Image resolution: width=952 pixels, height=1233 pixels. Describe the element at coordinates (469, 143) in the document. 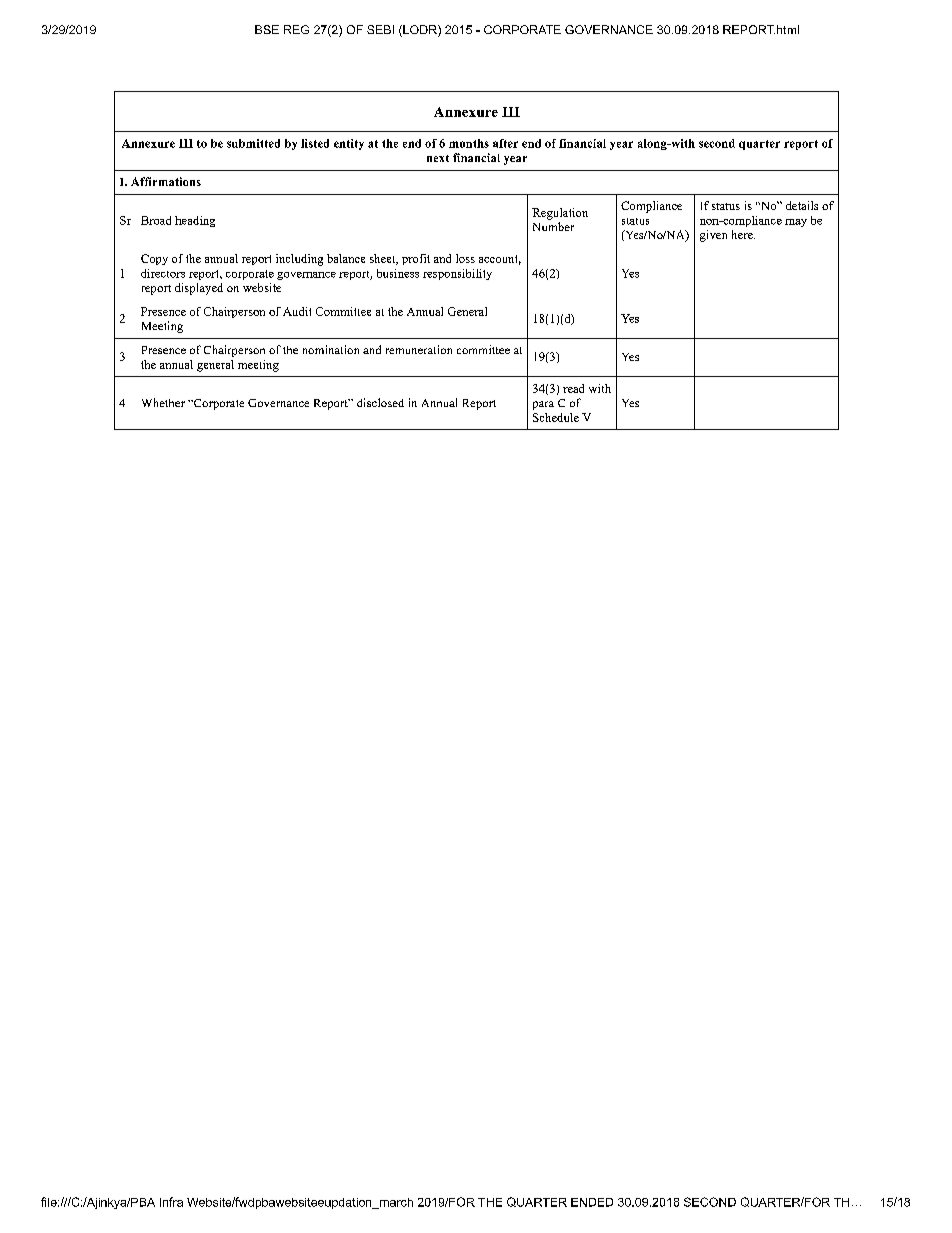

I see `months` at that location.
